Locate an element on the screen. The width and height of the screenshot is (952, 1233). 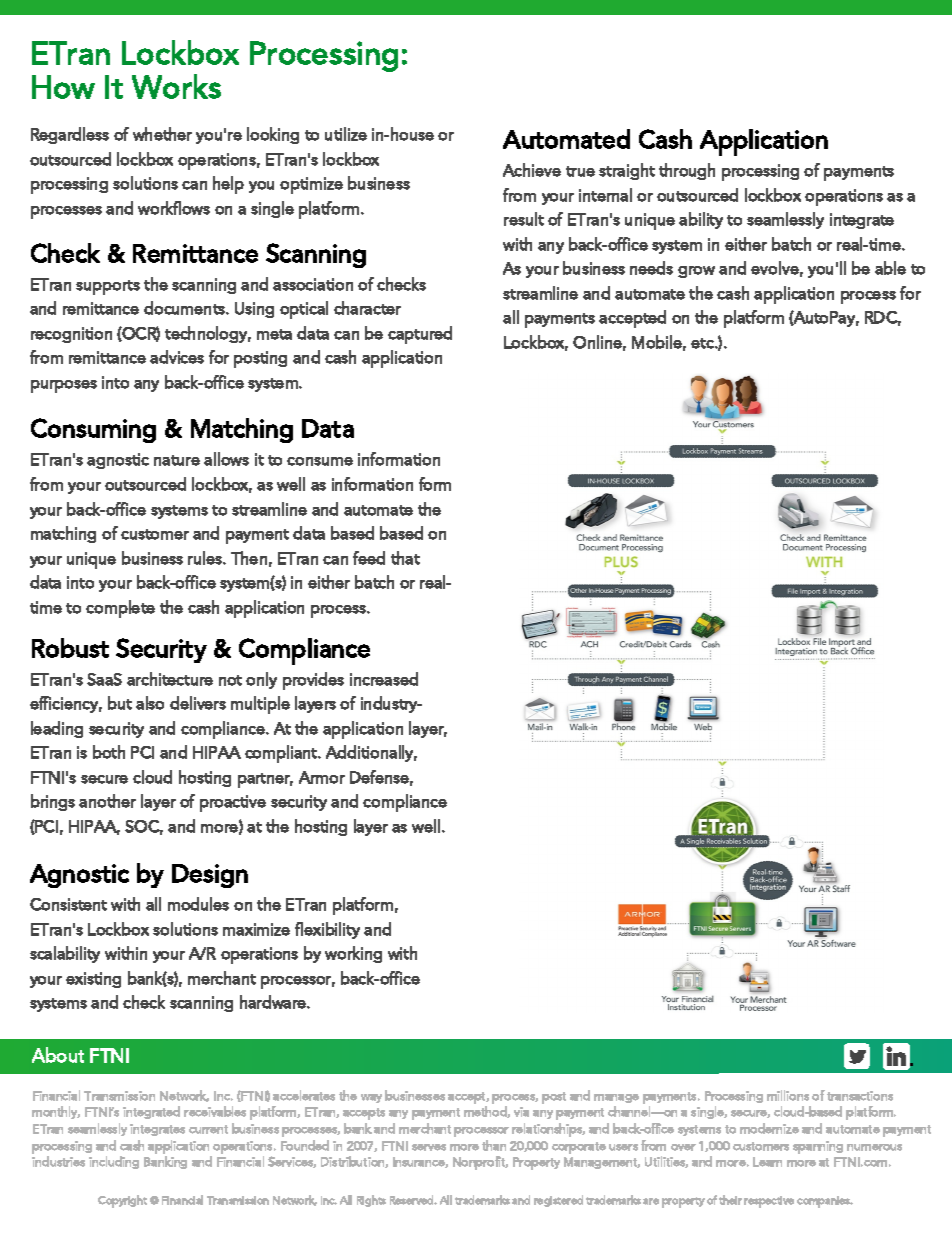
Learn is located at coordinates (767, 1162).
